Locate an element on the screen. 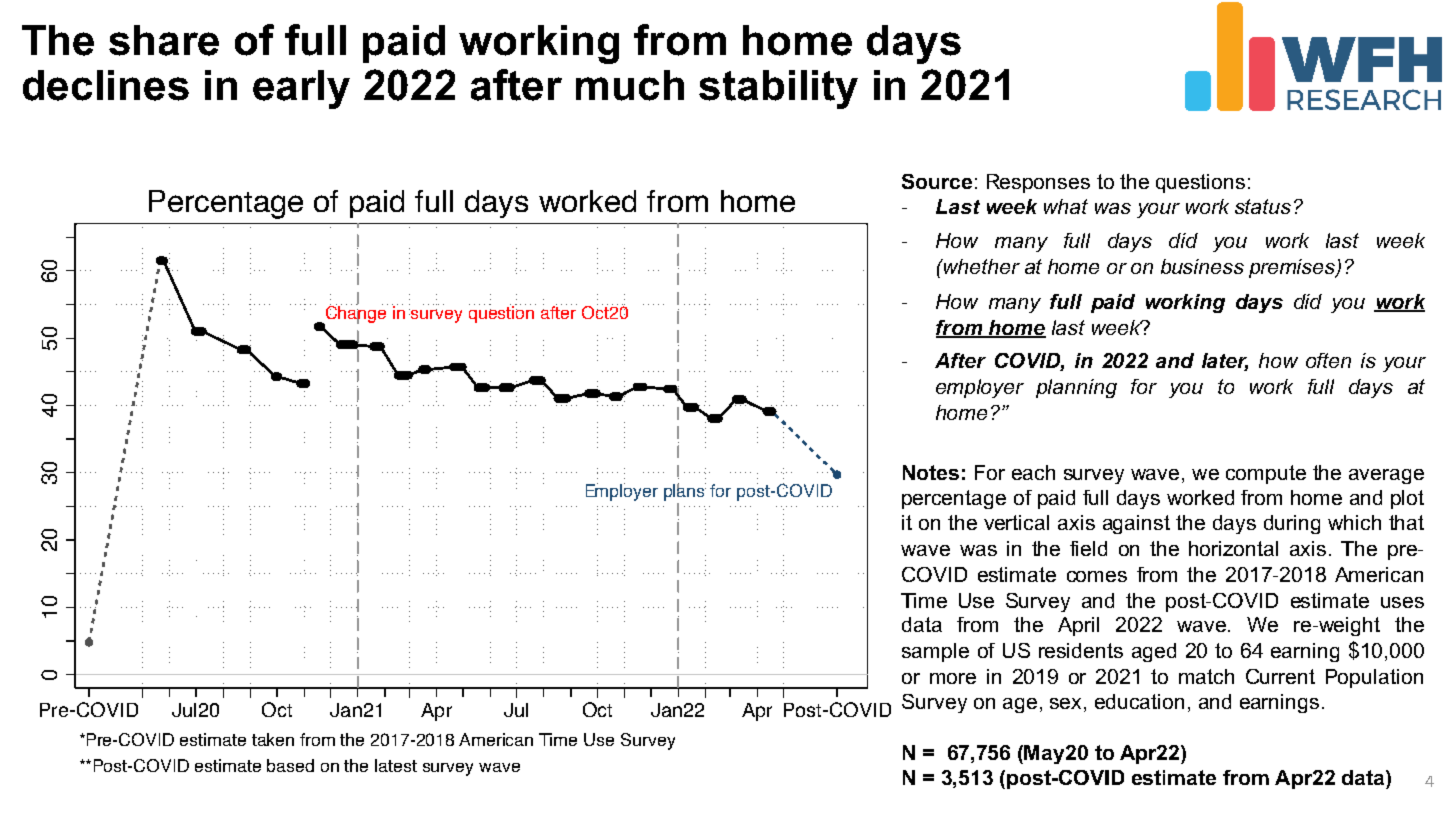 The width and height of the screenshot is (1456, 819). stability is located at coordinates (778, 89).
